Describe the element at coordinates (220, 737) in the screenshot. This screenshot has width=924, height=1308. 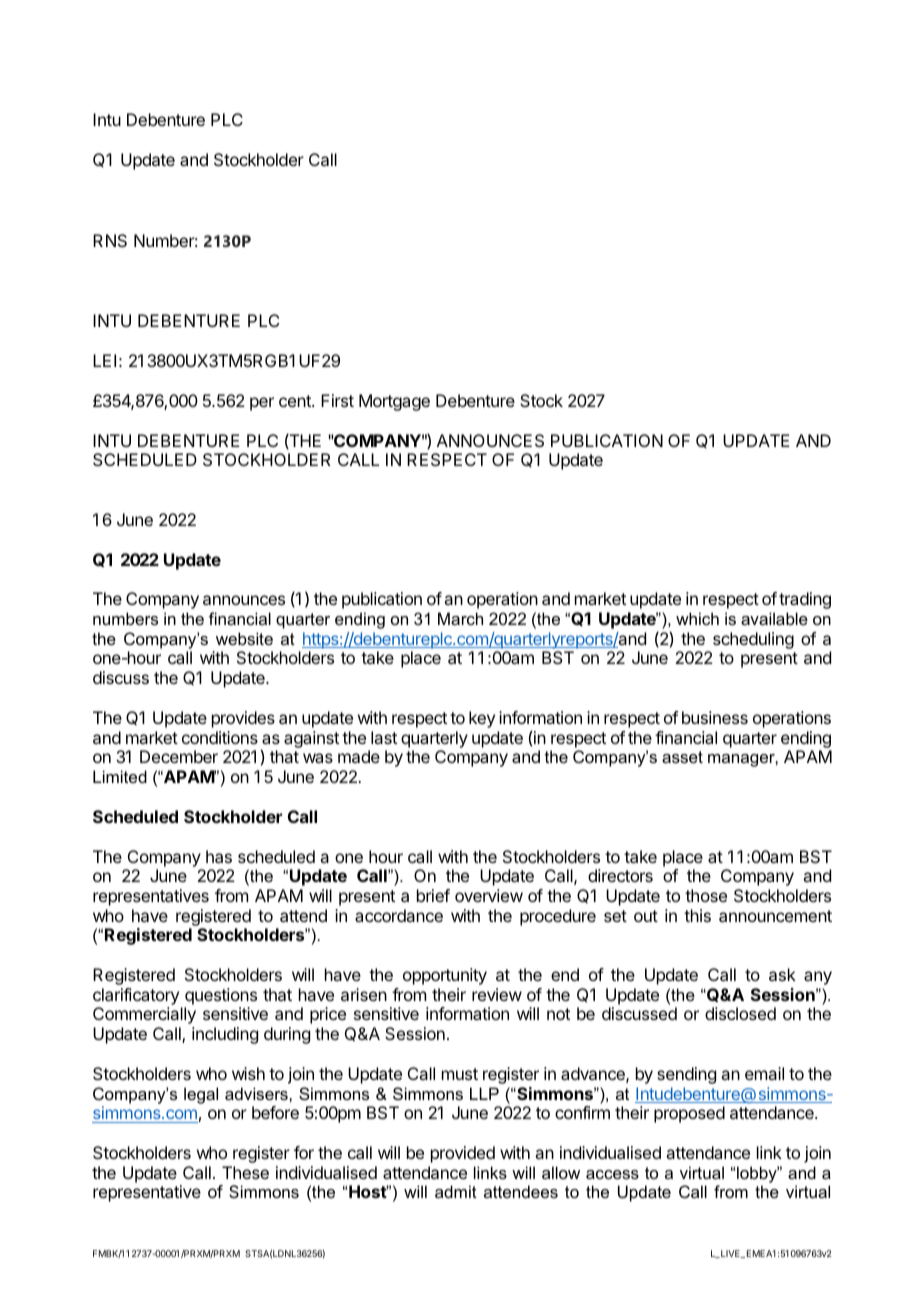
I see `conditions` at that location.
